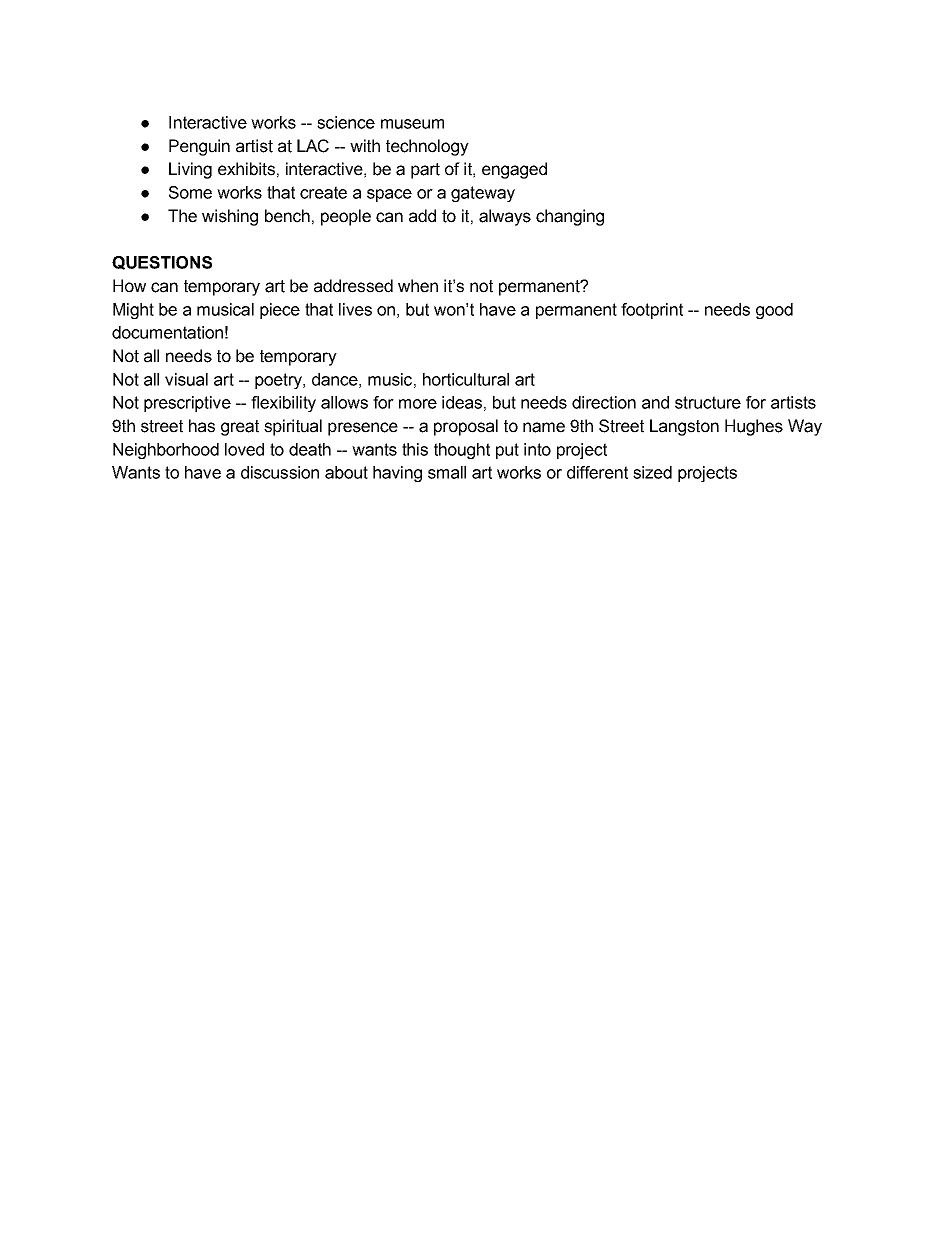 This screenshot has height=1233, width=952. What do you see at coordinates (162, 263) in the screenshot?
I see `QUESTIONS` at bounding box center [162, 263].
